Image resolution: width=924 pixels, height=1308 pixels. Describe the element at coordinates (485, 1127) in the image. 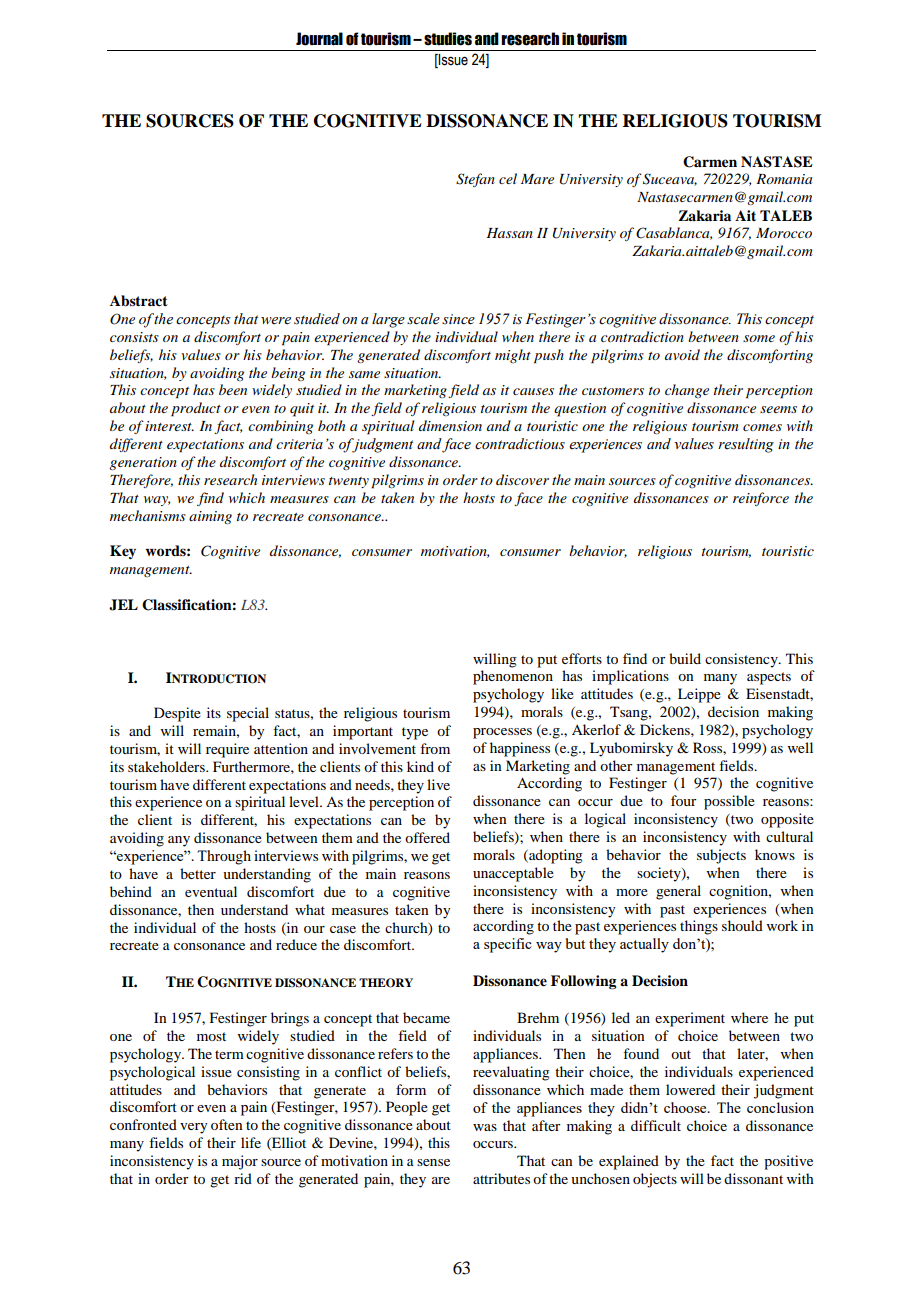

I see `was` at that location.
